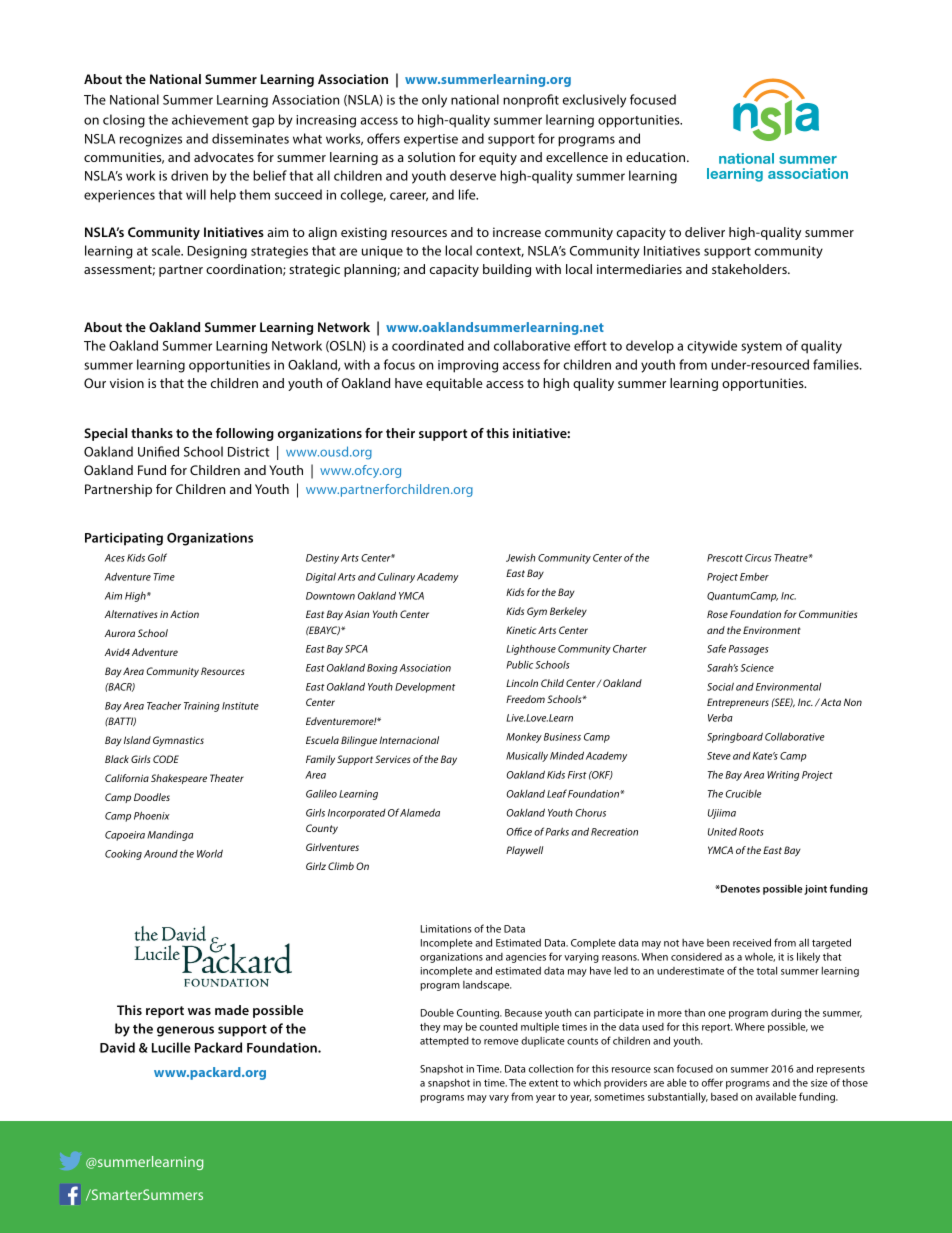 Image resolution: width=952 pixels, height=1233 pixels. What do you see at coordinates (171, 1047) in the screenshot?
I see `Lucille` at bounding box center [171, 1047].
